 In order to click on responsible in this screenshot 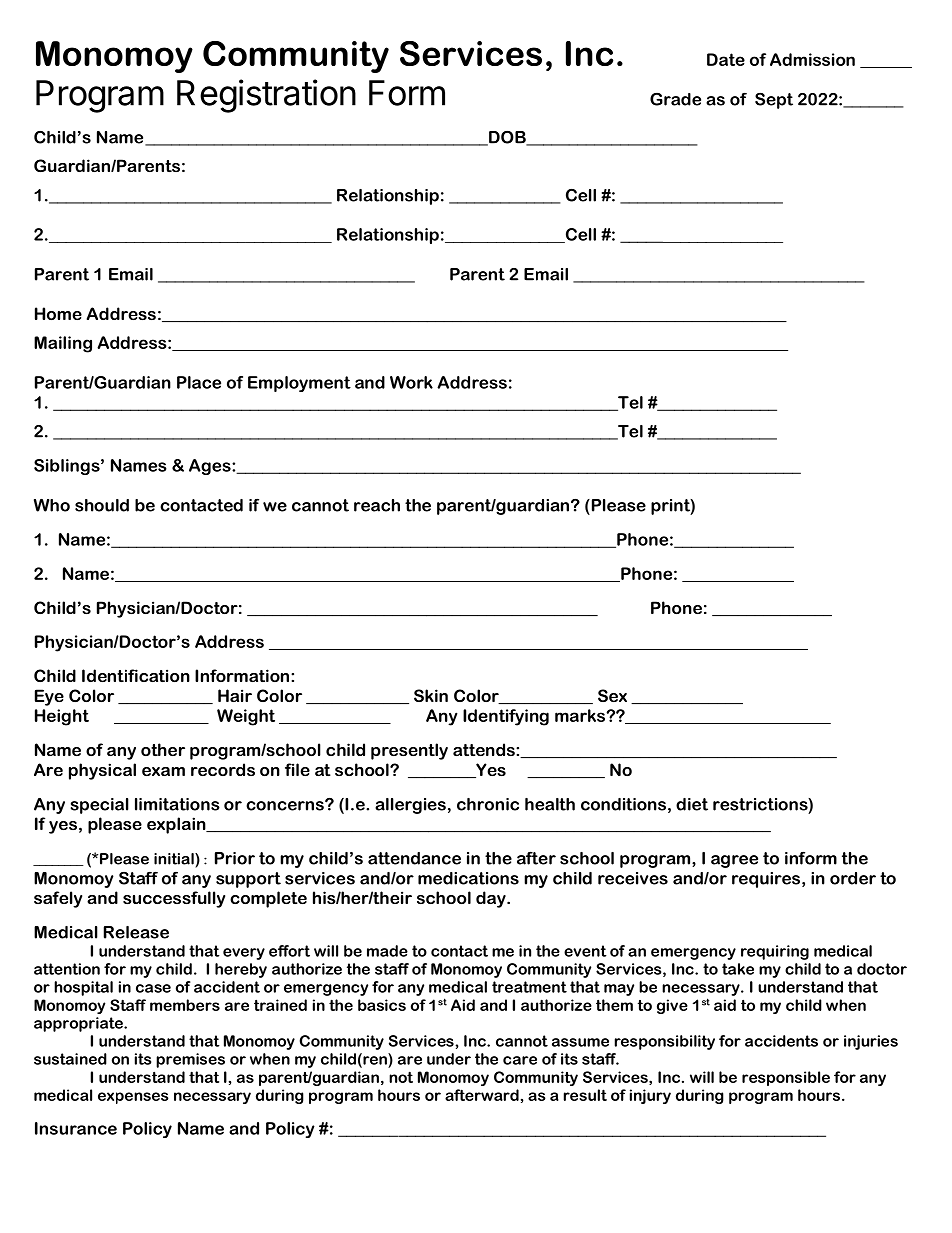, I will do `click(786, 1078)`.
